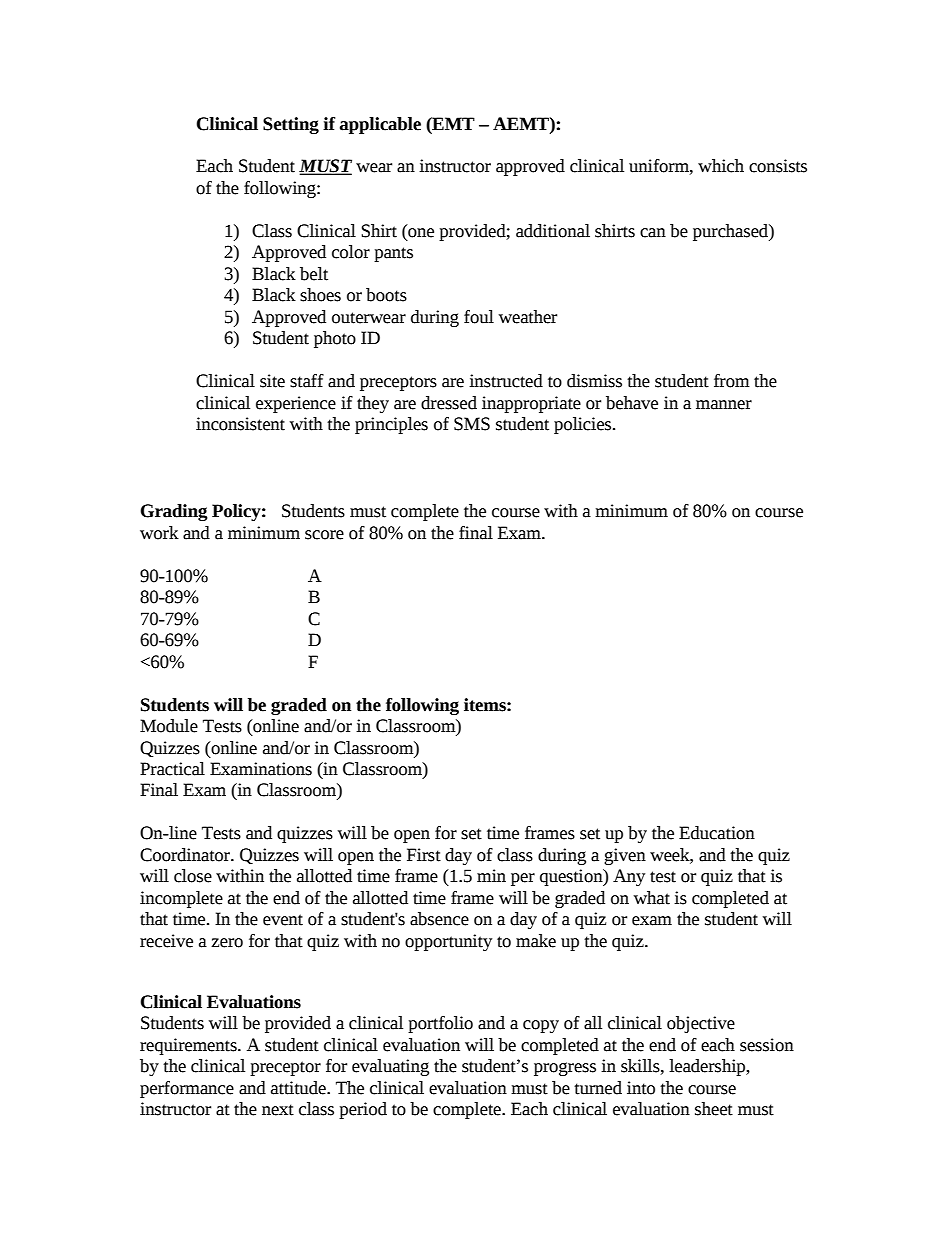 The image size is (952, 1233). I want to click on portfolio, so click(440, 1024).
